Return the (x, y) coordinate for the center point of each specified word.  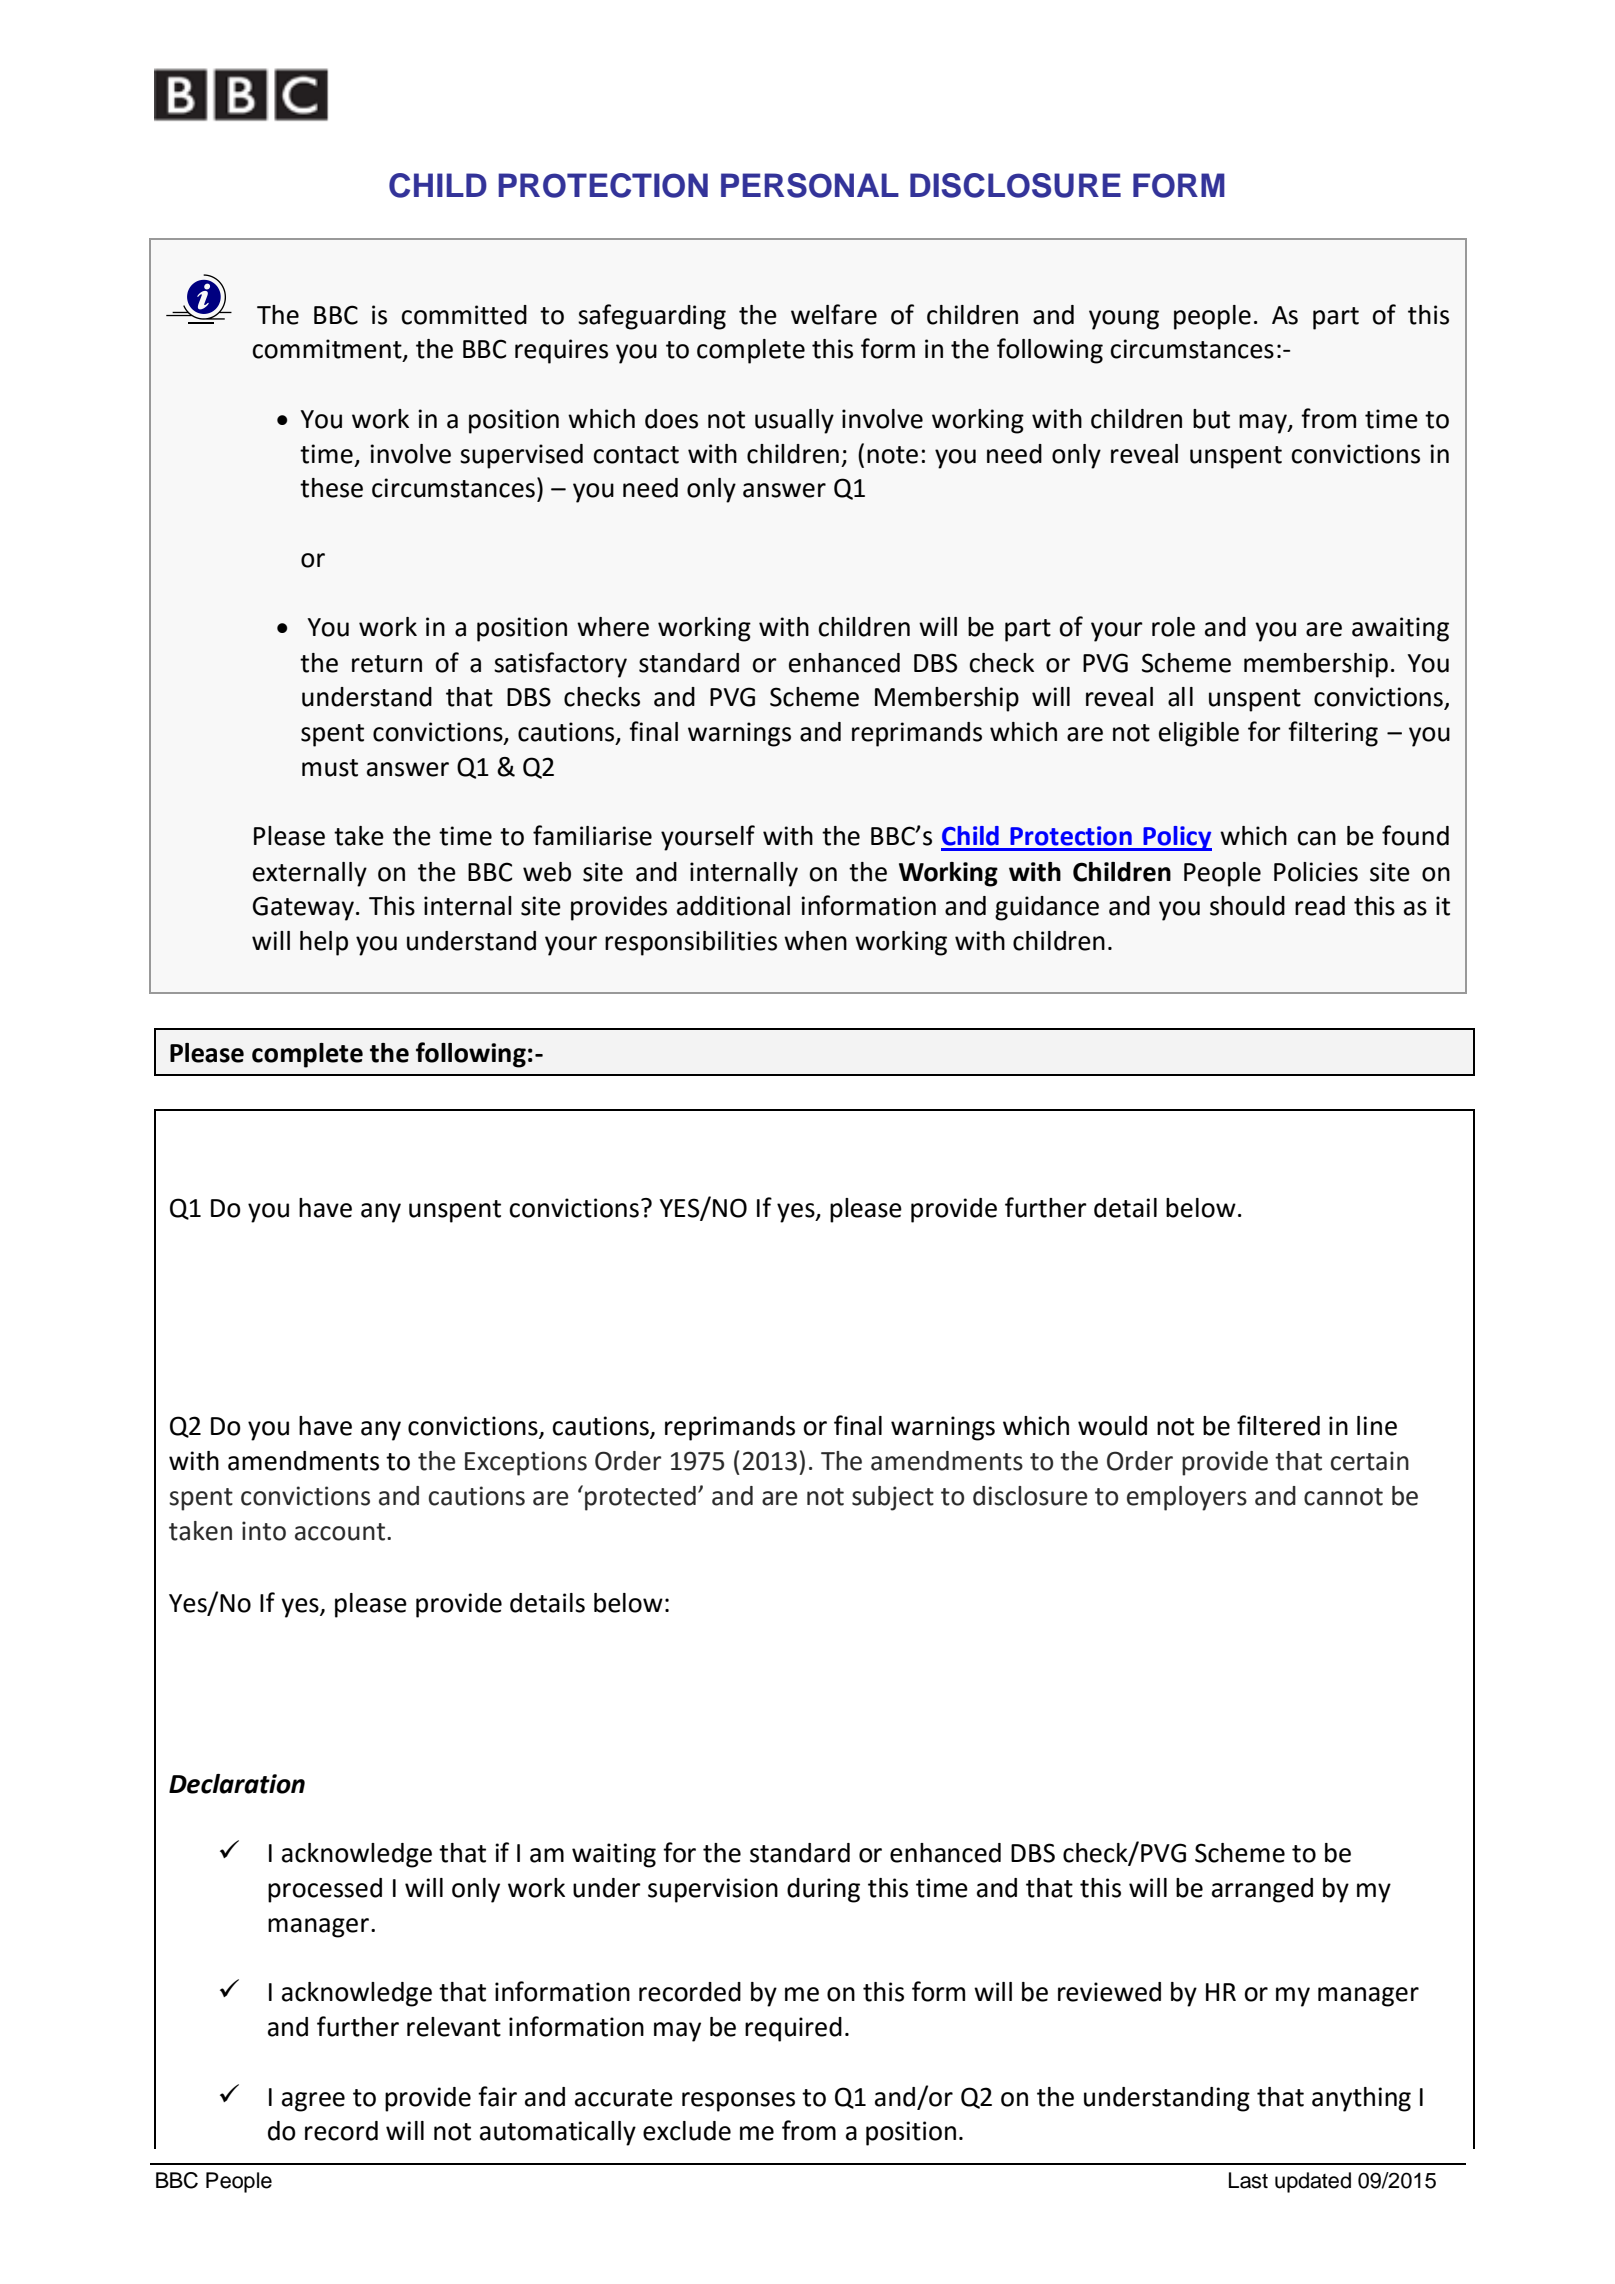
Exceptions (526, 1463)
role (1173, 627)
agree (313, 2102)
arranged (1262, 1890)
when (815, 941)
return (387, 664)
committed (464, 315)
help (324, 943)
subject (893, 1498)
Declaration (237, 1784)
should (1247, 906)
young (1124, 320)
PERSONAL (810, 185)
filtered (1278, 1425)
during (823, 1890)
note (892, 455)
